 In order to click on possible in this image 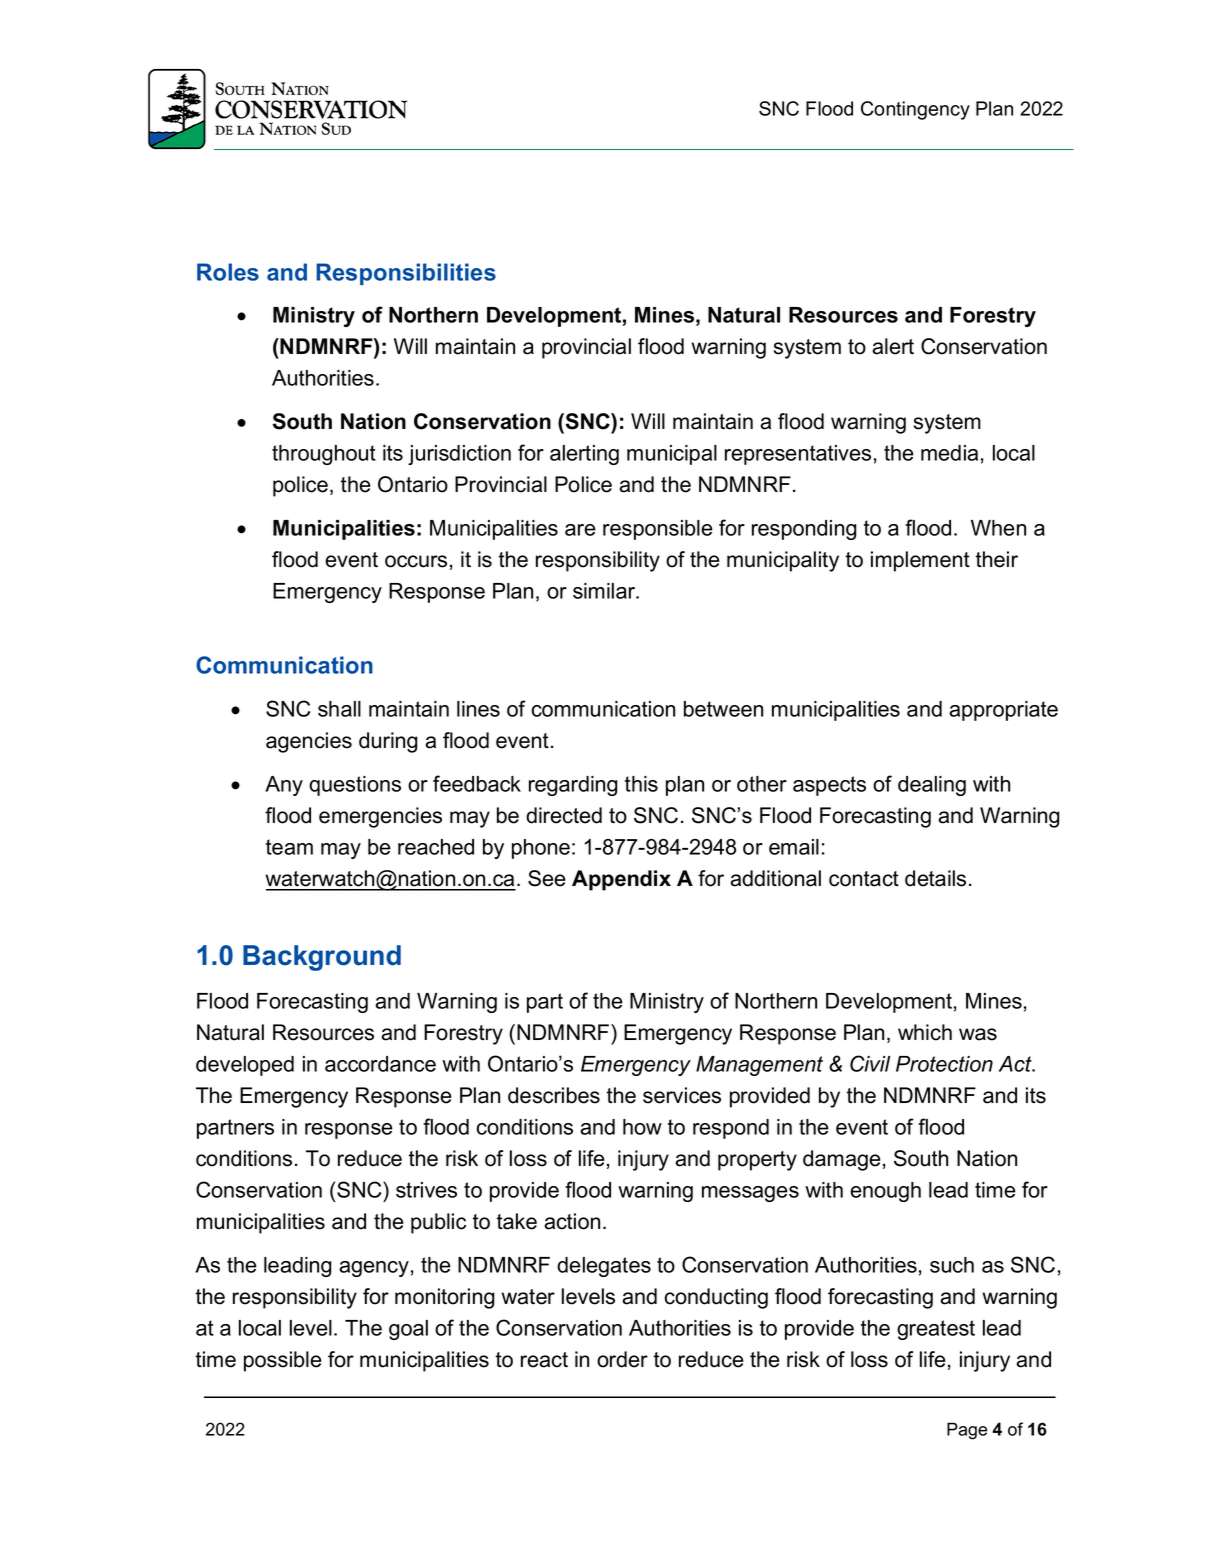, I will do `click(282, 1361)`.
